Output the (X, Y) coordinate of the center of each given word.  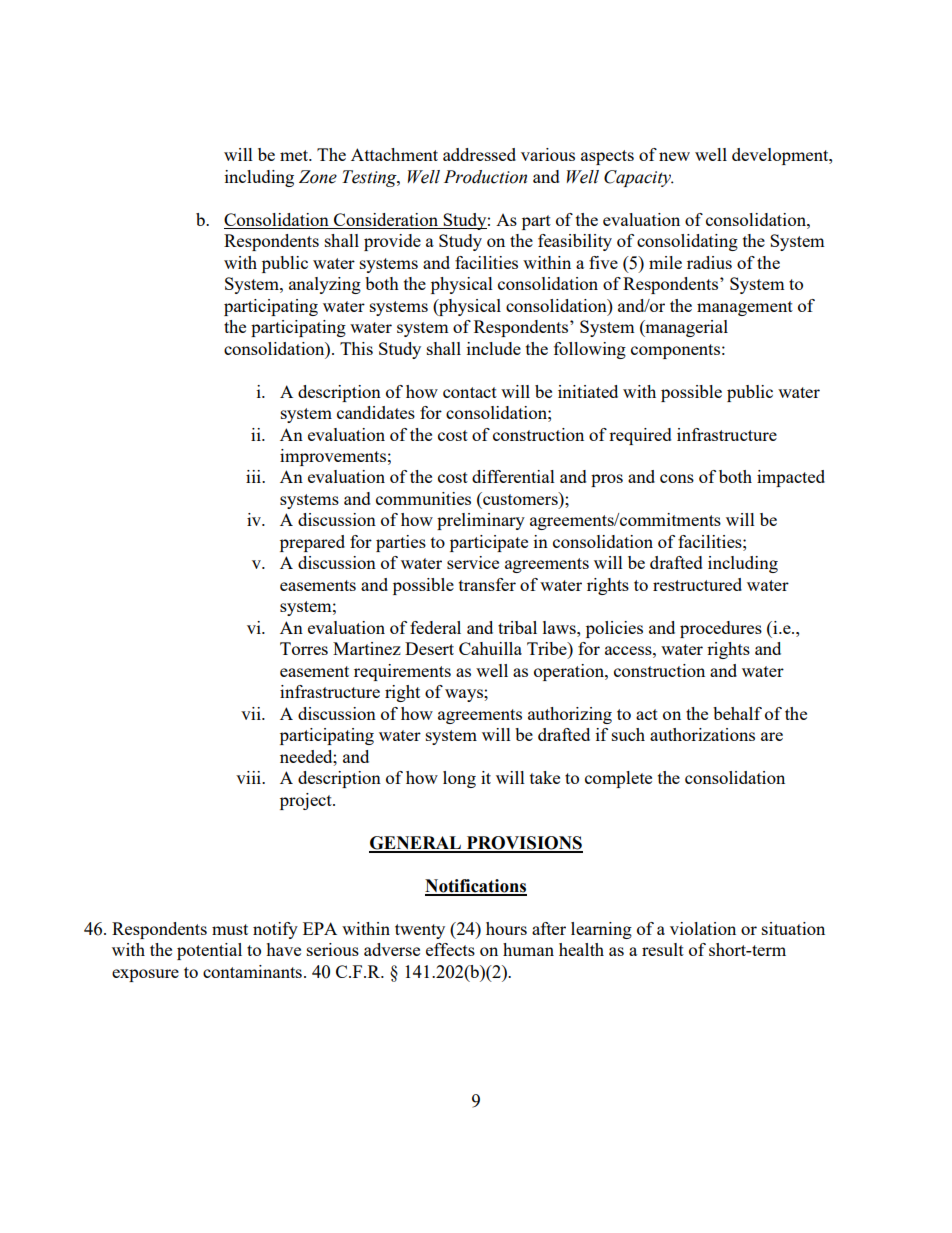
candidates (376, 412)
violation (703, 928)
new (674, 156)
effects (450, 949)
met (295, 155)
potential (209, 951)
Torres (304, 648)
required (640, 436)
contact (470, 392)
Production (485, 177)
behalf (737, 713)
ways (465, 695)
